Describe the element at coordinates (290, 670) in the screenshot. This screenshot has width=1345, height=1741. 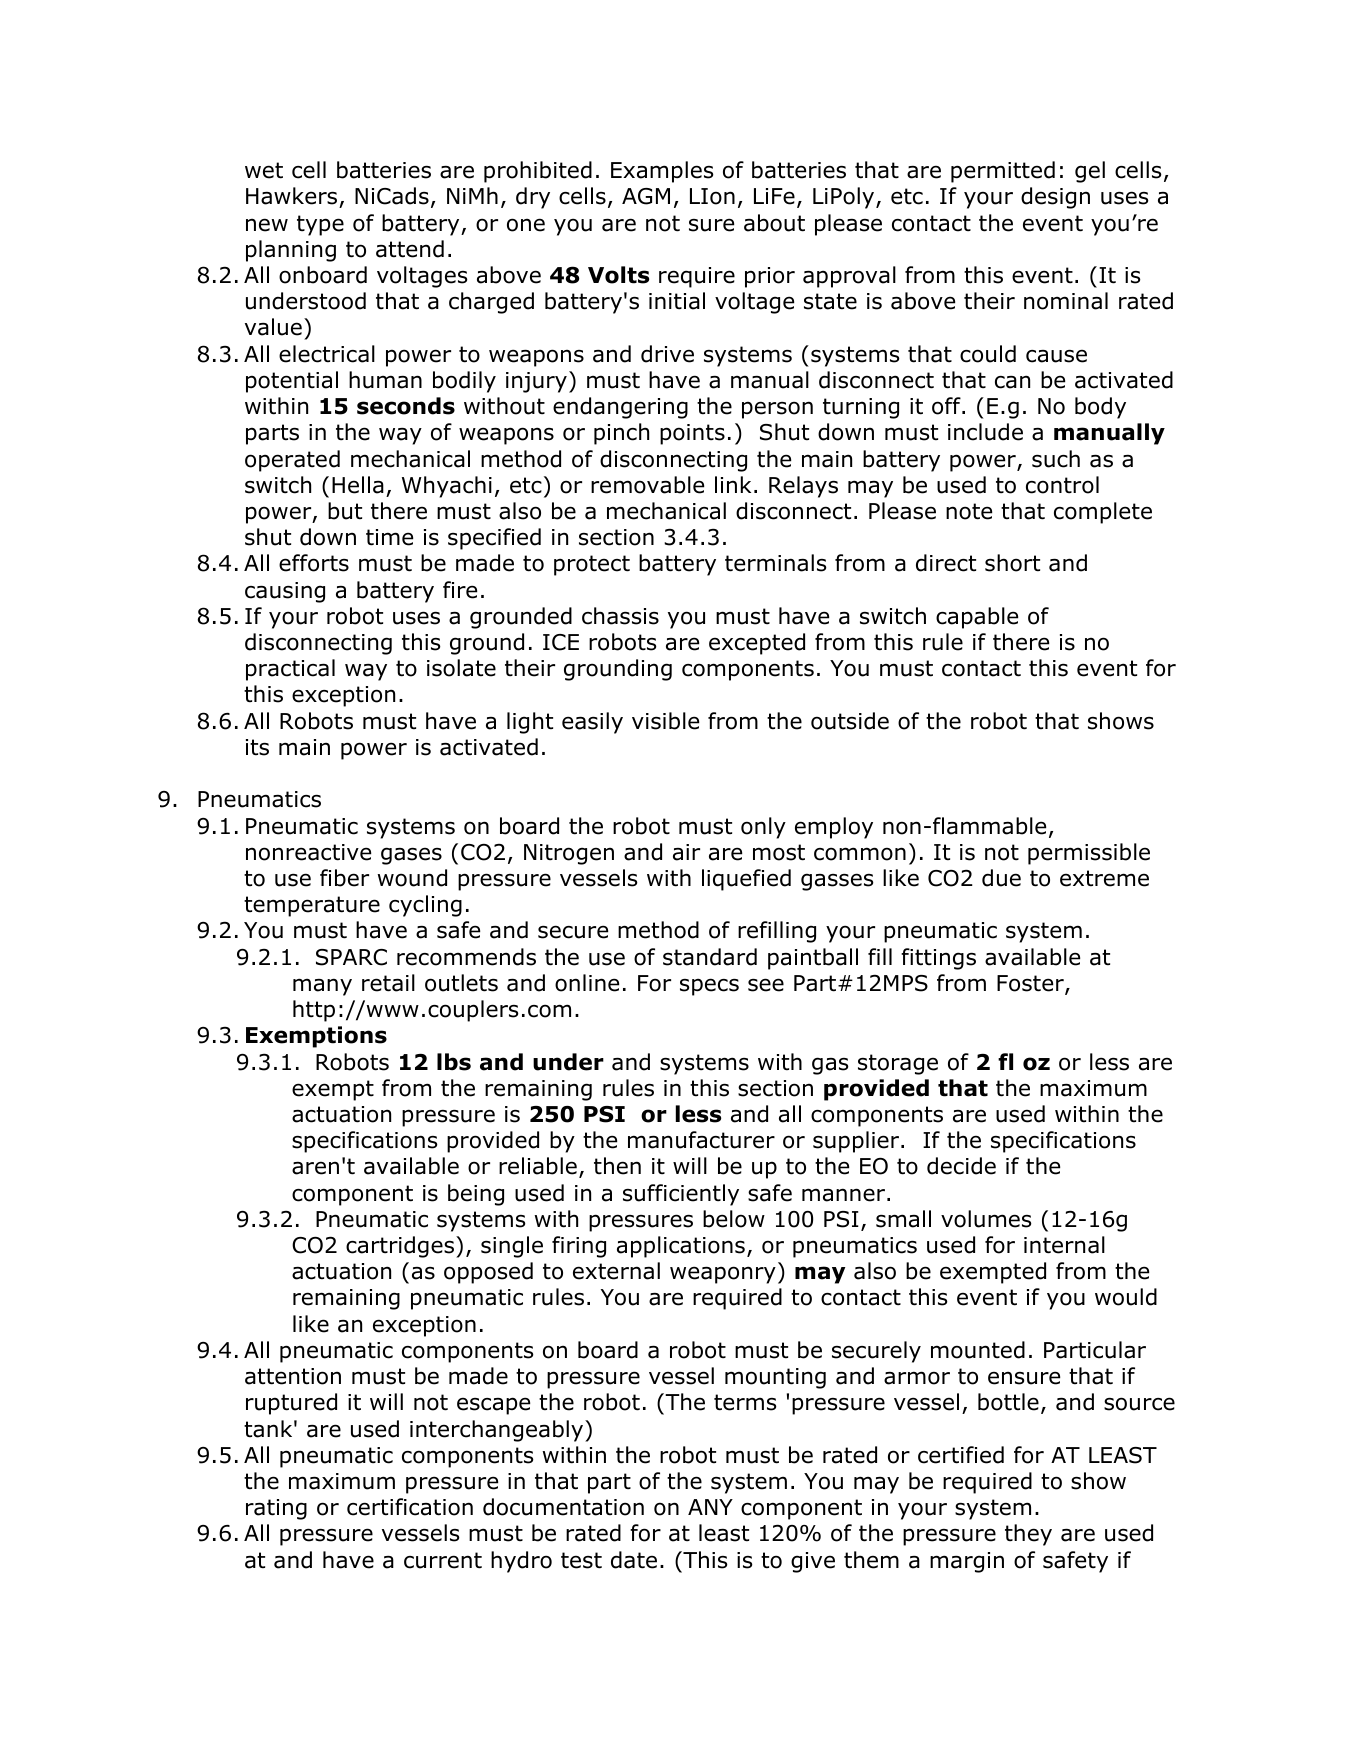
I see `practical` at that location.
